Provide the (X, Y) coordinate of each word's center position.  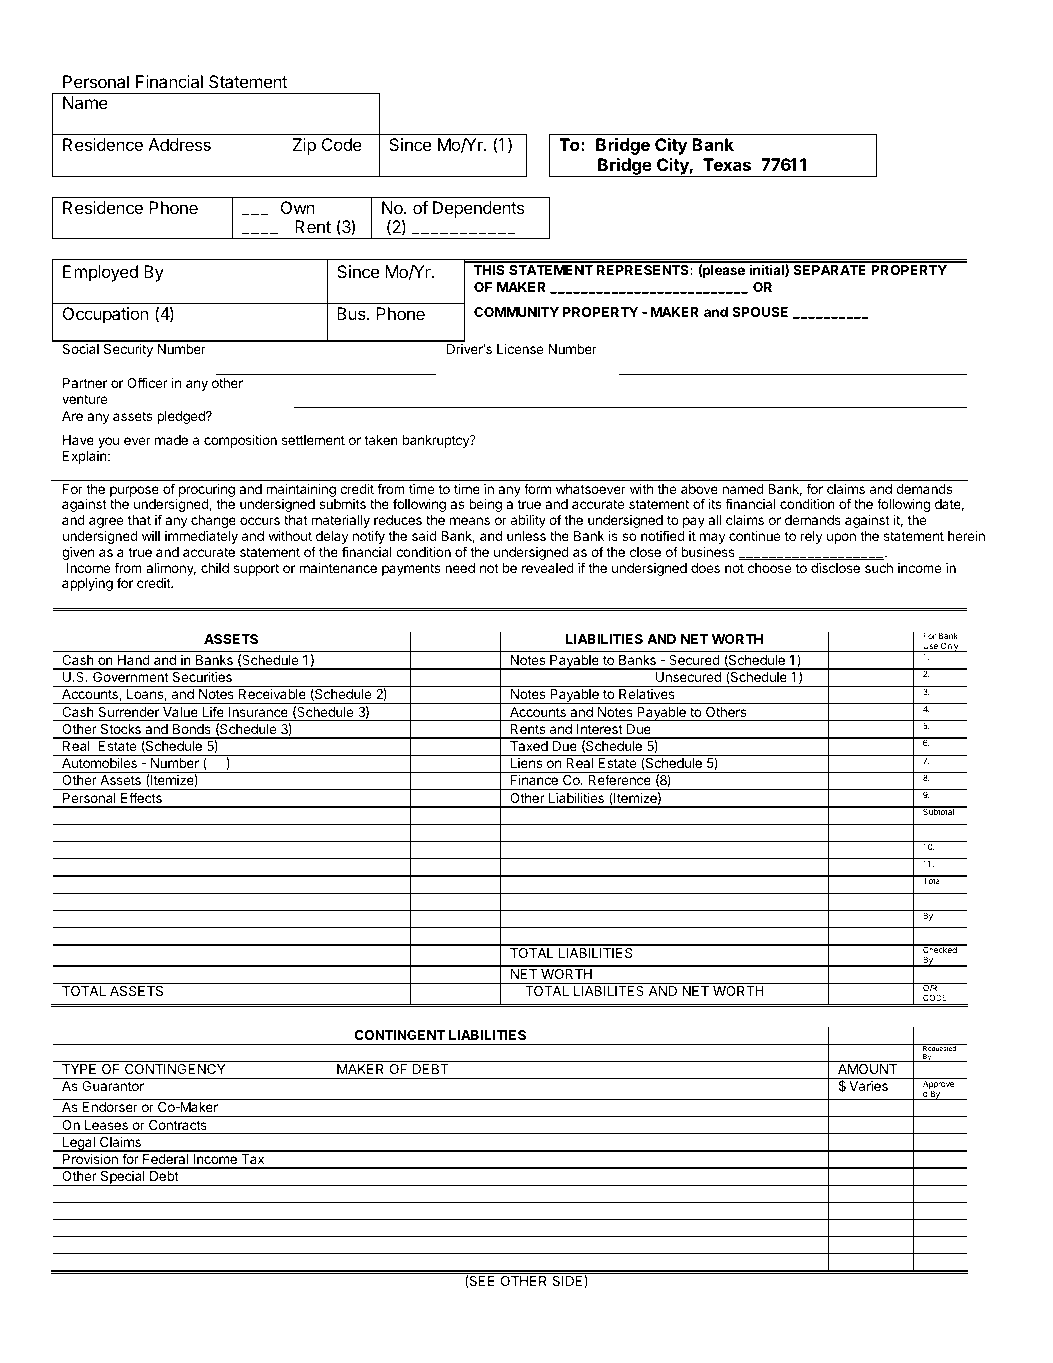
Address (179, 144)
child (215, 568)
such (879, 568)
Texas (727, 164)
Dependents (478, 209)
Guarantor (113, 1086)
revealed (548, 568)
